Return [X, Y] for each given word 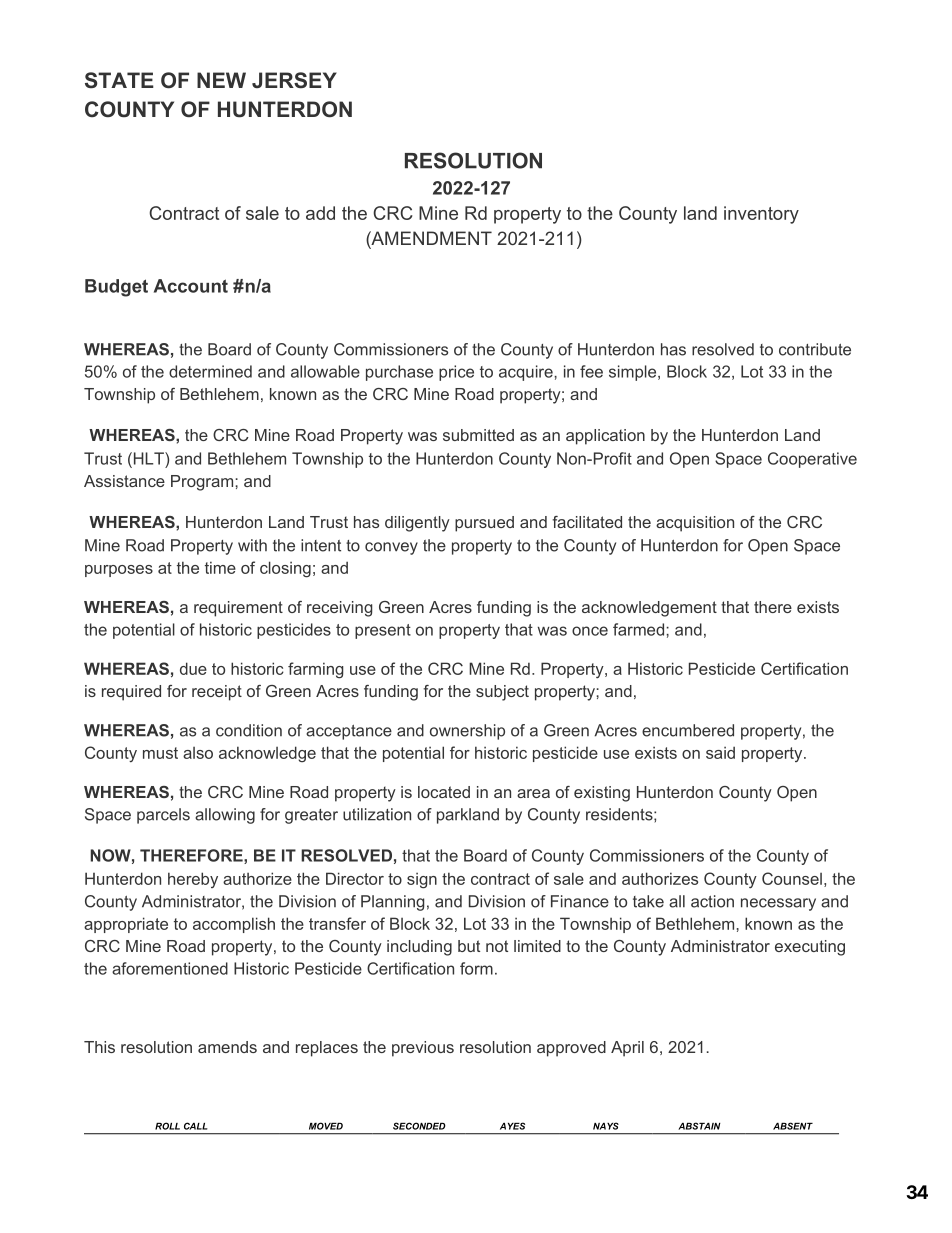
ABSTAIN [699, 1126]
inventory [761, 215]
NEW [221, 80]
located [444, 792]
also [198, 753]
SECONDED [419, 1126]
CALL [196, 1126]
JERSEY [294, 80]
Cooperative [812, 460]
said [720, 752]
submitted [478, 435]
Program [203, 483]
